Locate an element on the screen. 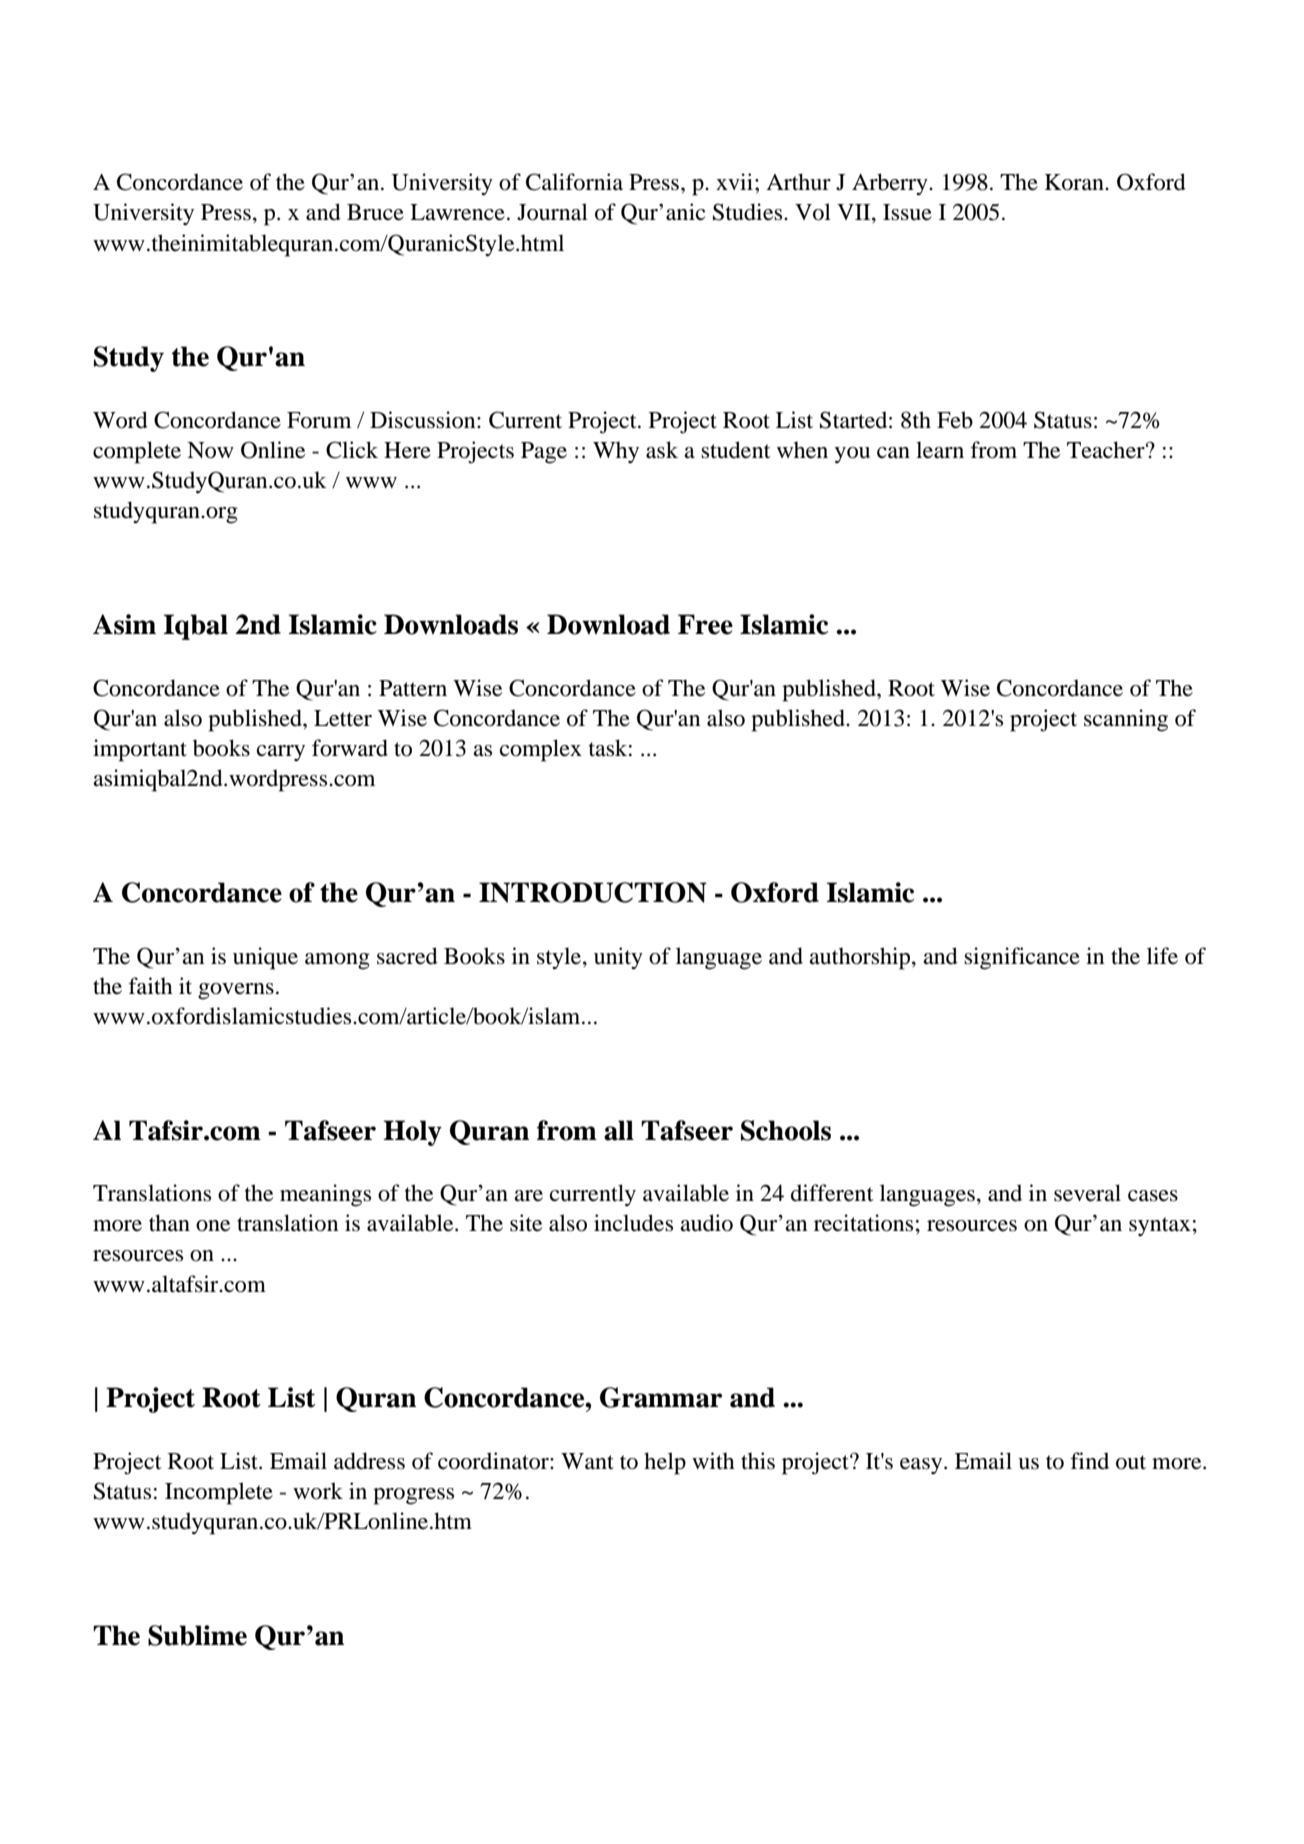  help is located at coordinates (665, 1463).
